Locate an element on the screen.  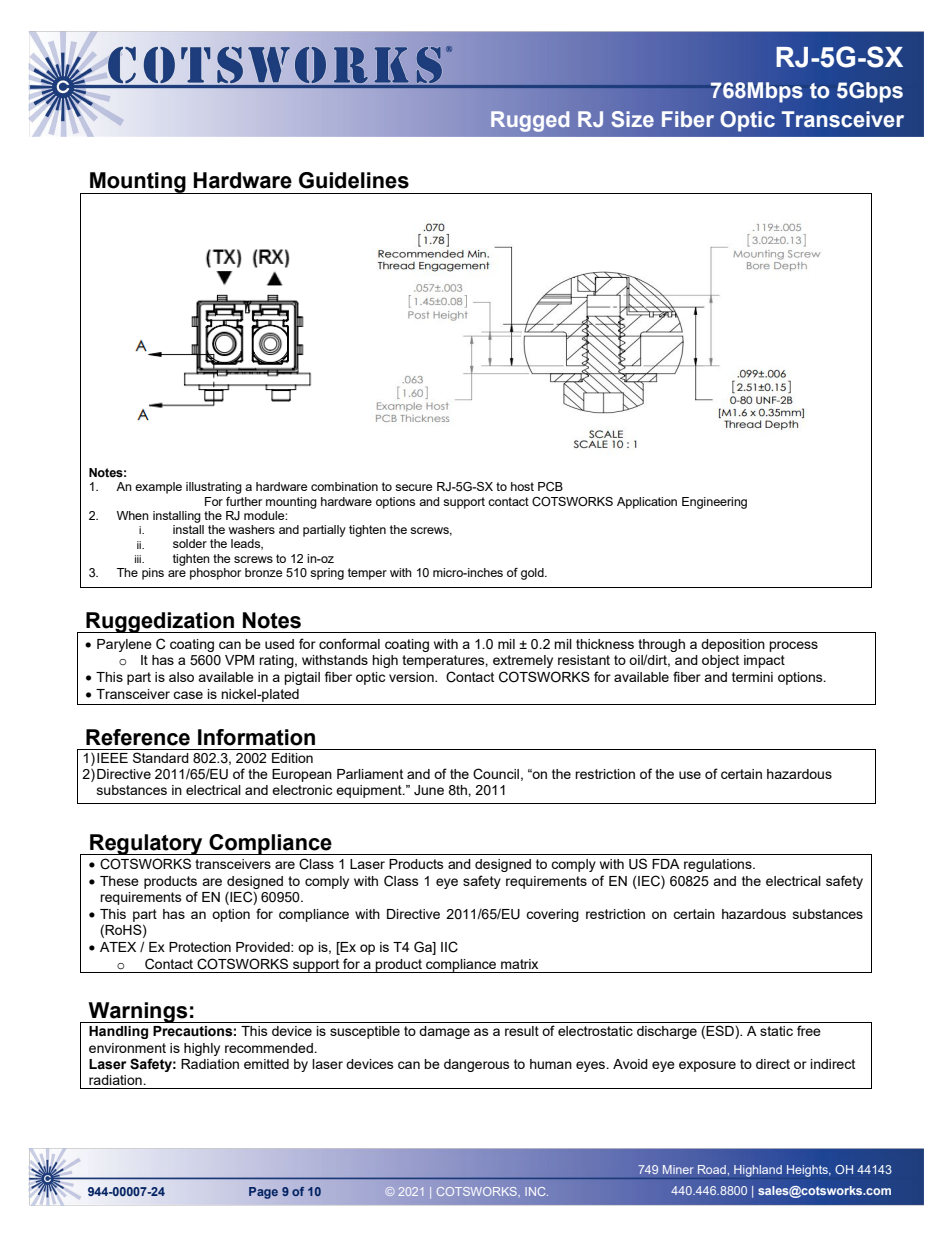
Engineering is located at coordinates (714, 503).
